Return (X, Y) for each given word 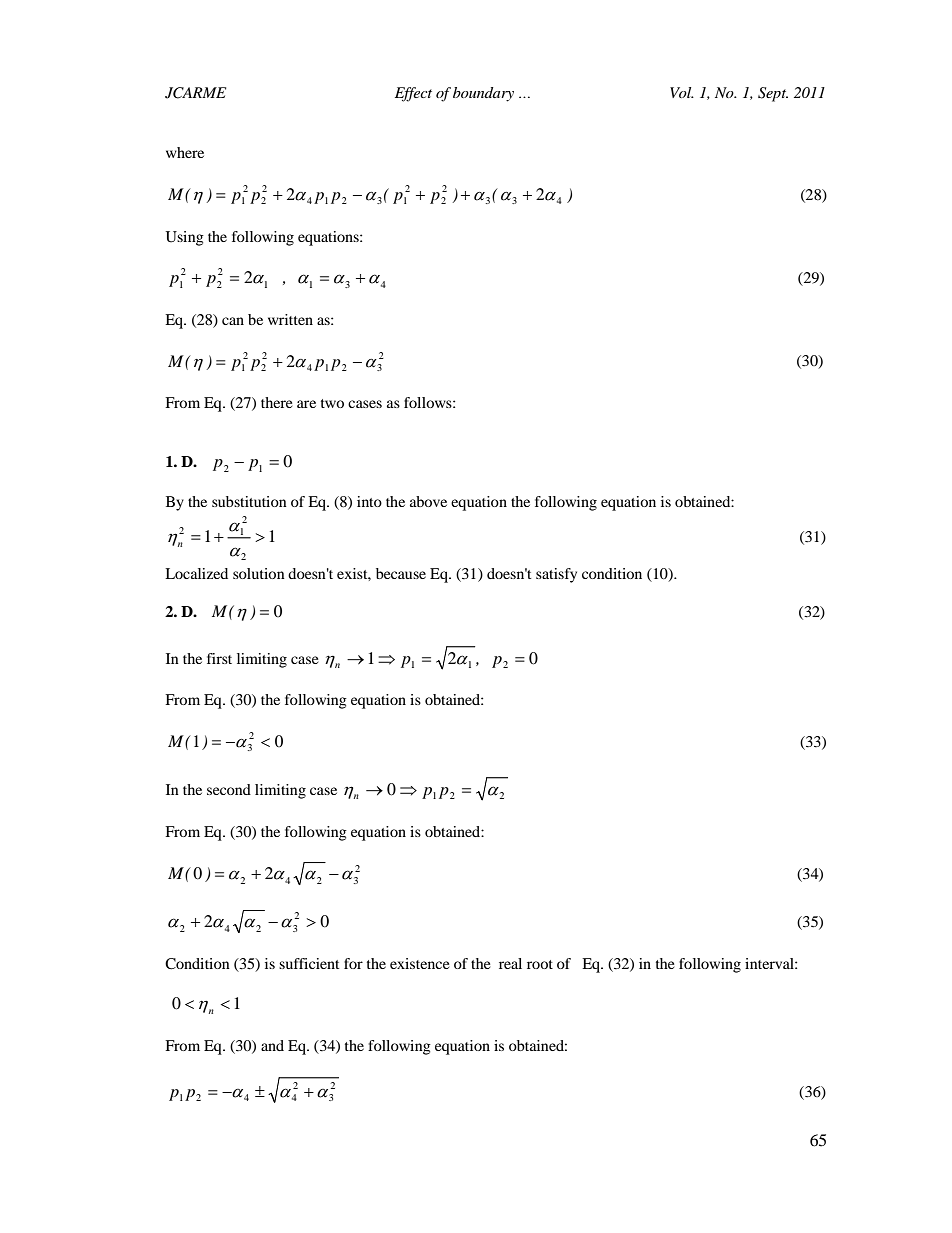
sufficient (309, 963)
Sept (773, 94)
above (428, 501)
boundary (483, 94)
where (185, 152)
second (229, 789)
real (510, 963)
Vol (682, 92)
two (332, 403)
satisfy (556, 575)
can (233, 321)
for (353, 963)
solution (259, 573)
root (540, 964)
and (272, 1045)
